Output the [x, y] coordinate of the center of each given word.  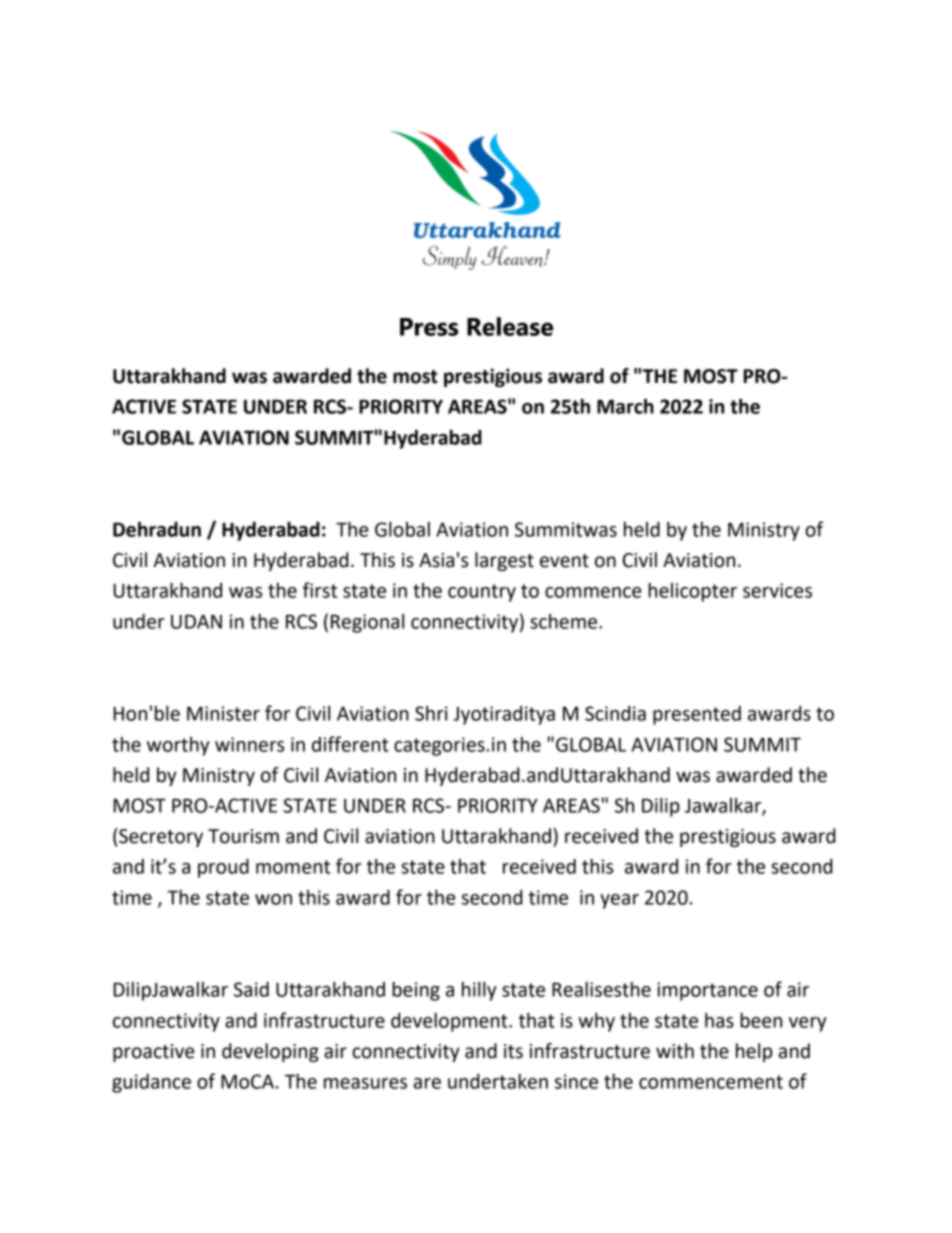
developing [270, 1052]
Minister [223, 713]
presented [697, 715]
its [513, 1051]
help [754, 1052]
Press [429, 327]
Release [510, 326]
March [625, 406]
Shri [431, 713]
